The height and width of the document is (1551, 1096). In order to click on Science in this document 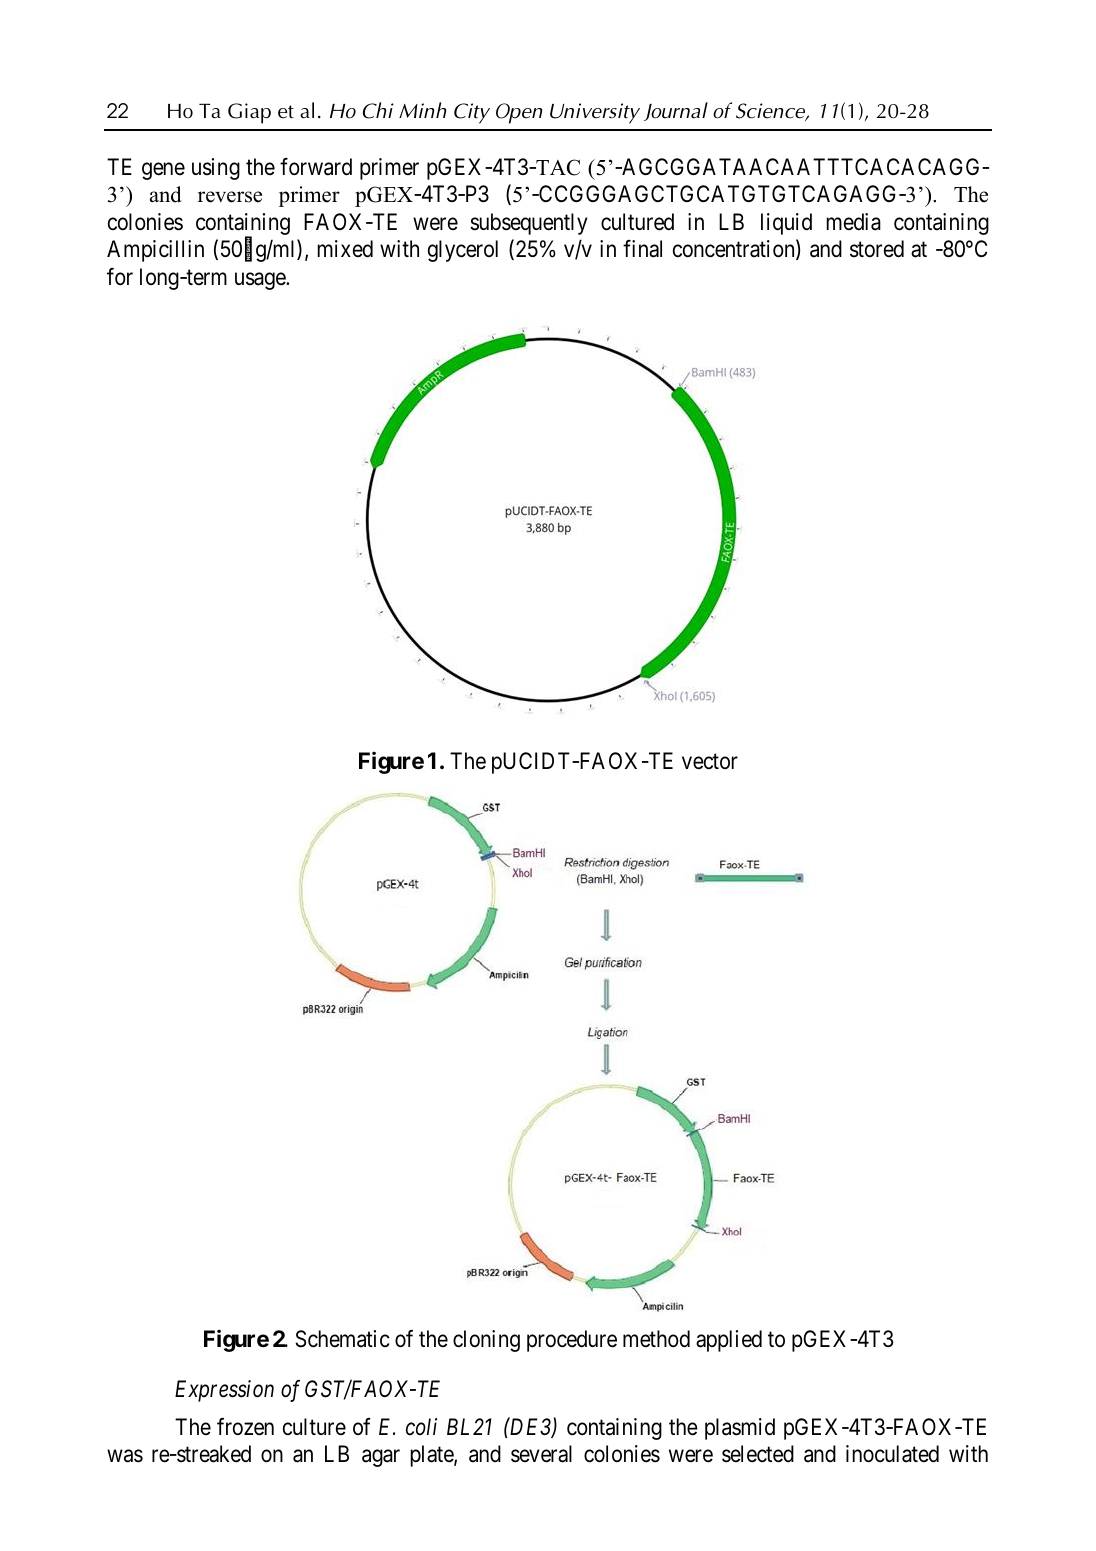, I will do `click(772, 112)`.
